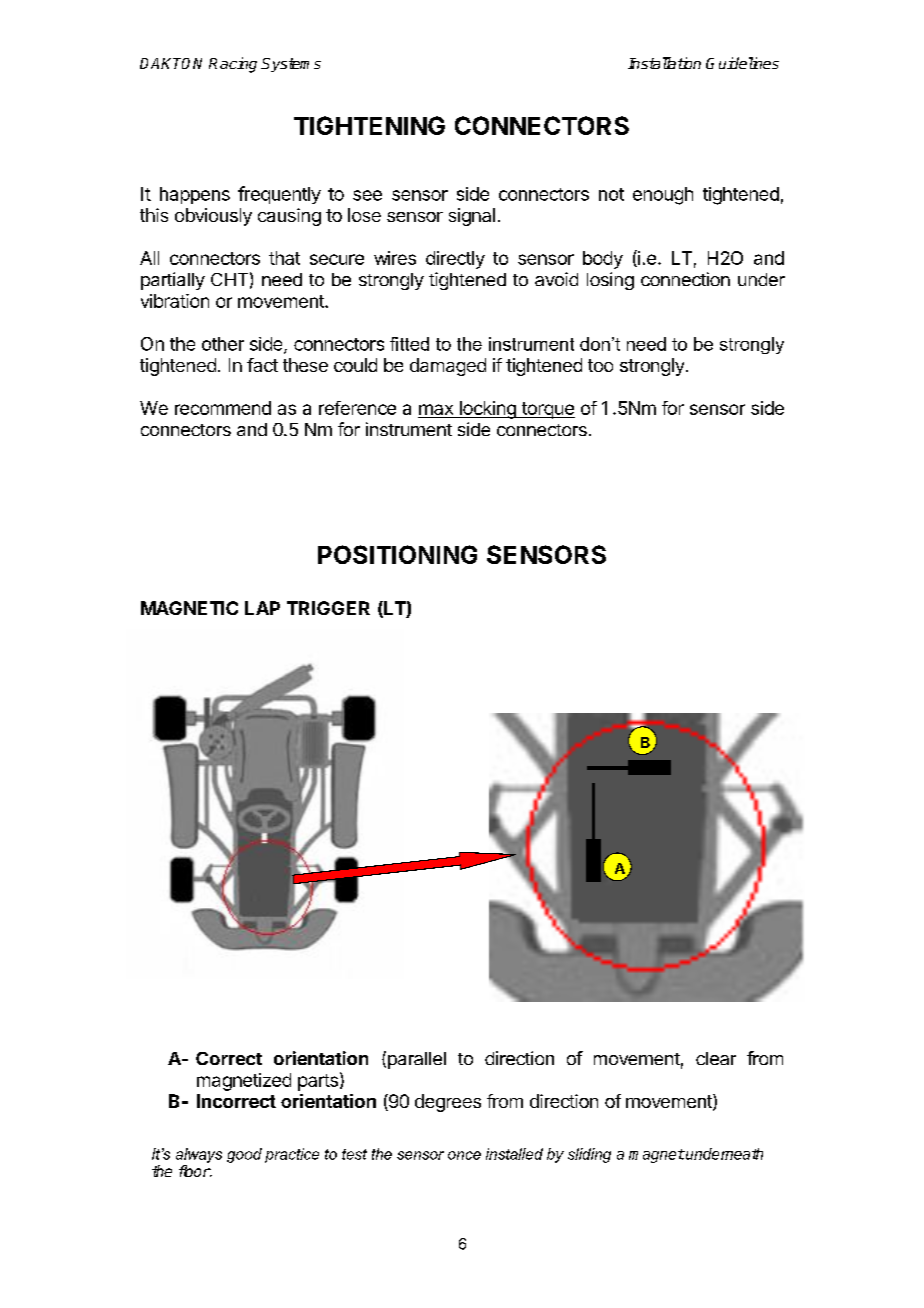  I want to click on once, so click(464, 1155).
